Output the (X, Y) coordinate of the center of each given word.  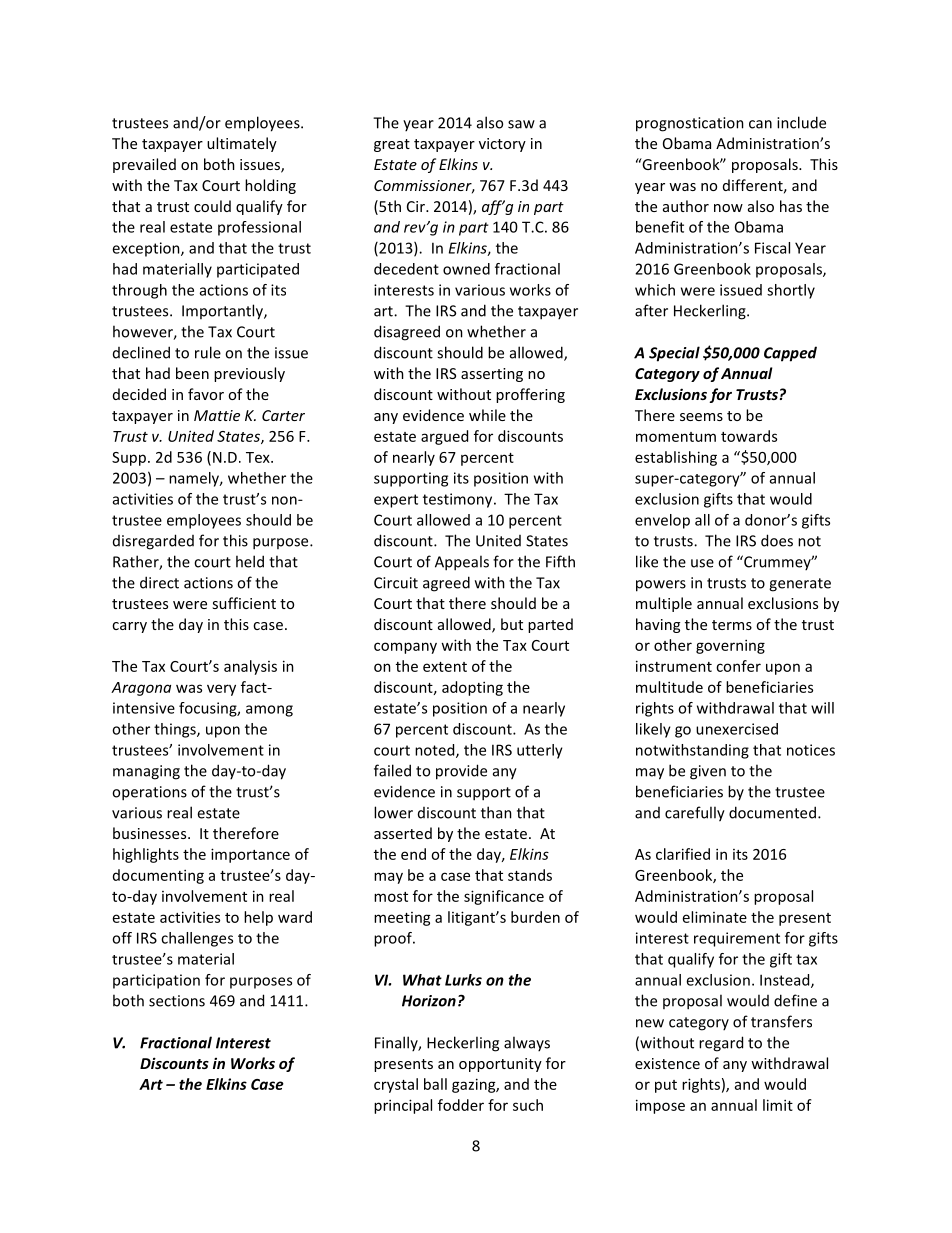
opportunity (500, 1065)
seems (701, 417)
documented (772, 812)
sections (177, 1001)
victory (502, 145)
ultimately (242, 144)
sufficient (244, 603)
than (496, 812)
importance (250, 855)
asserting (492, 375)
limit (778, 1105)
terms (732, 625)
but (512, 624)
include (801, 122)
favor (206, 394)
